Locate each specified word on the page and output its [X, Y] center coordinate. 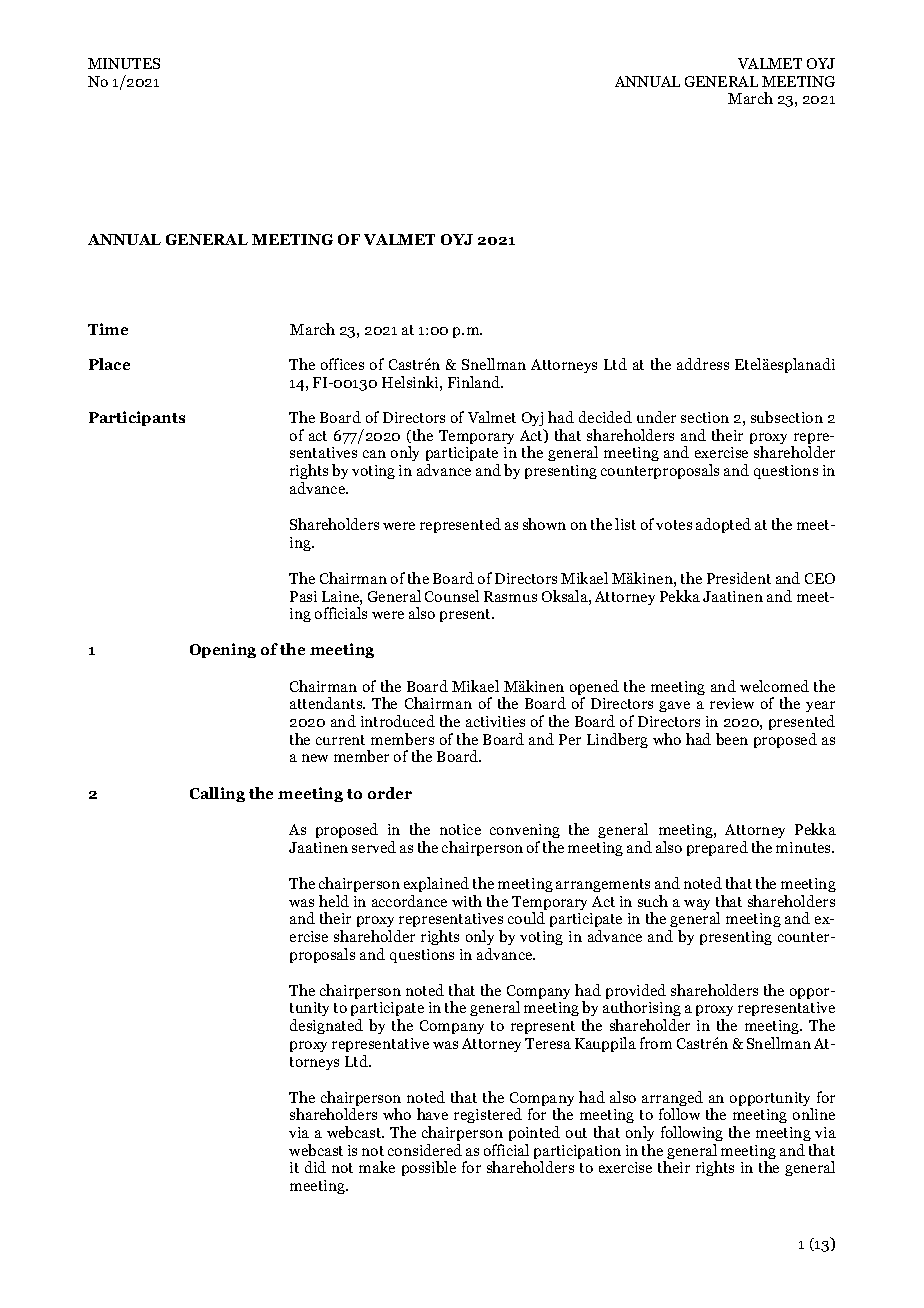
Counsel [452, 596]
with [467, 901]
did [315, 1167]
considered [425, 1150]
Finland [475, 382]
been [732, 739]
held [334, 901]
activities [495, 721]
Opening [223, 650]
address [703, 364]
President [739, 578]
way [697, 904]
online [814, 1114]
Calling [217, 794]
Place [109, 364]
